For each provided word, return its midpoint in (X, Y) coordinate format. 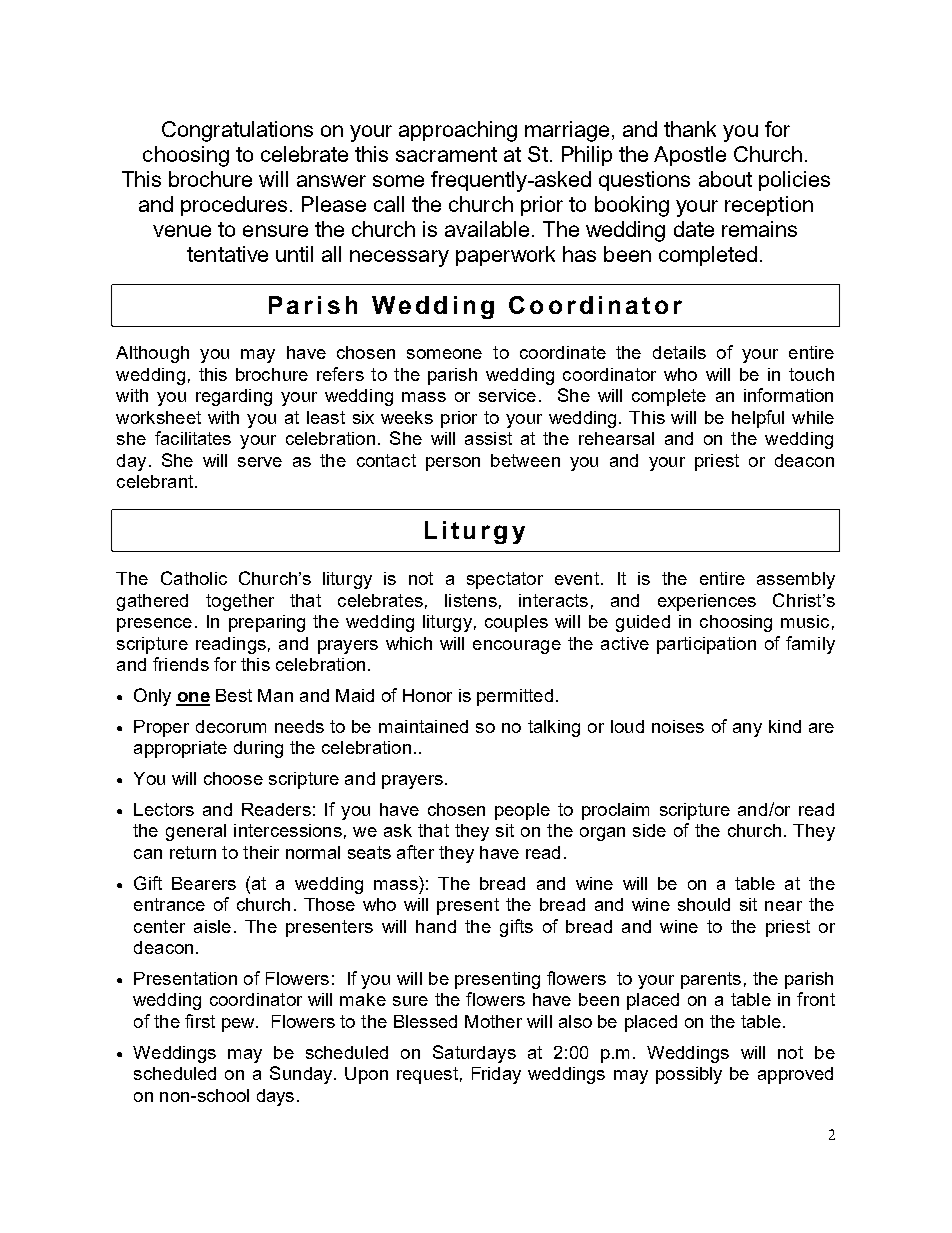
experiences (707, 602)
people (522, 811)
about (725, 179)
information (788, 395)
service (507, 395)
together (240, 602)
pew (239, 1025)
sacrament (446, 154)
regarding (234, 397)
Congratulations (237, 131)
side (649, 830)
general (196, 832)
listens (471, 600)
